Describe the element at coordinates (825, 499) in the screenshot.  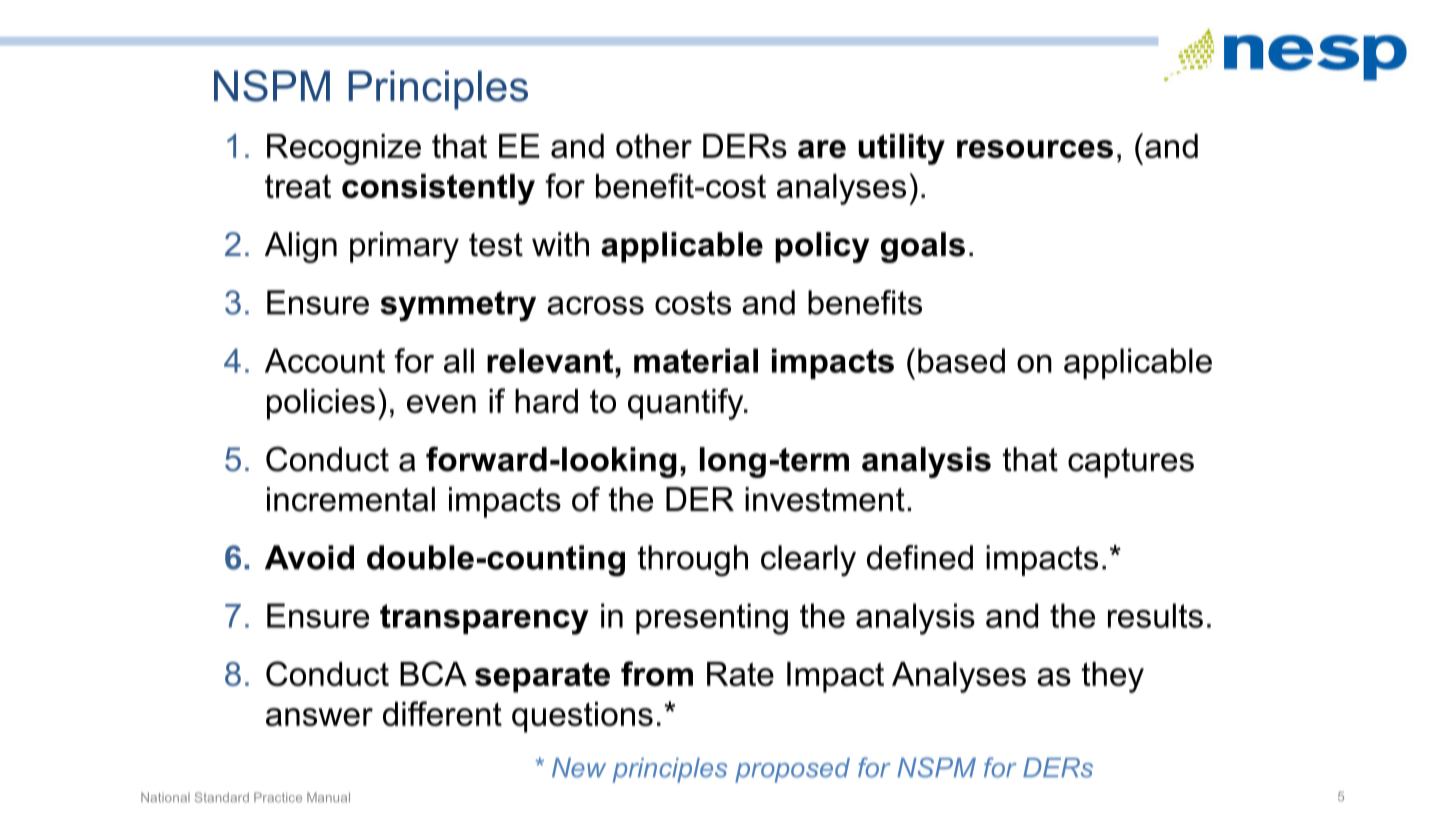
I see `investment` at that location.
